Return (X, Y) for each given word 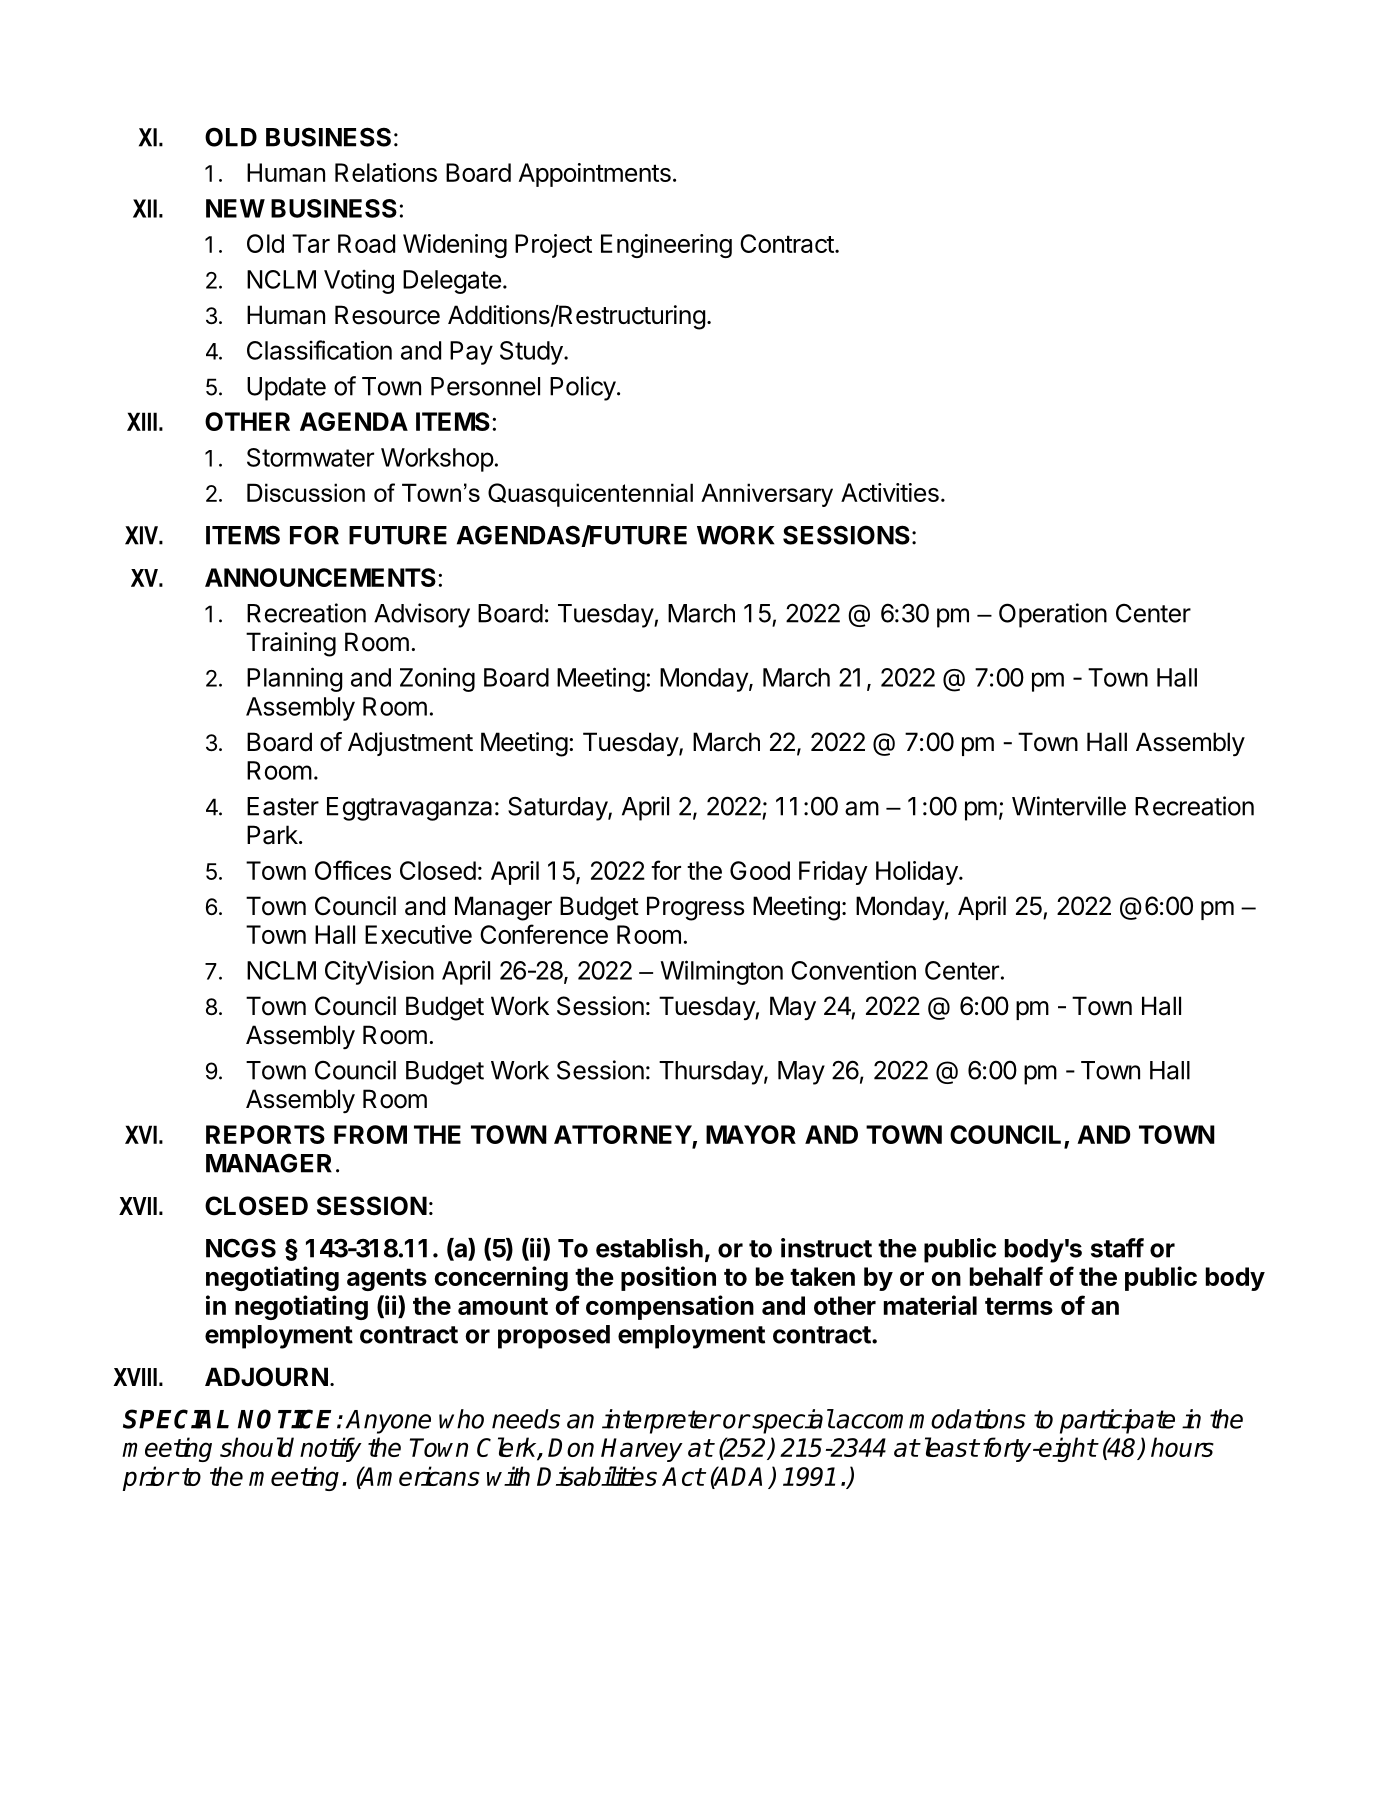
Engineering (666, 246)
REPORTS (265, 1134)
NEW (235, 208)
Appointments (595, 175)
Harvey (642, 1450)
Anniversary (767, 495)
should (257, 1447)
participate (1117, 1421)
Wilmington (721, 972)
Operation (1053, 615)
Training (291, 644)
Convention (853, 970)
